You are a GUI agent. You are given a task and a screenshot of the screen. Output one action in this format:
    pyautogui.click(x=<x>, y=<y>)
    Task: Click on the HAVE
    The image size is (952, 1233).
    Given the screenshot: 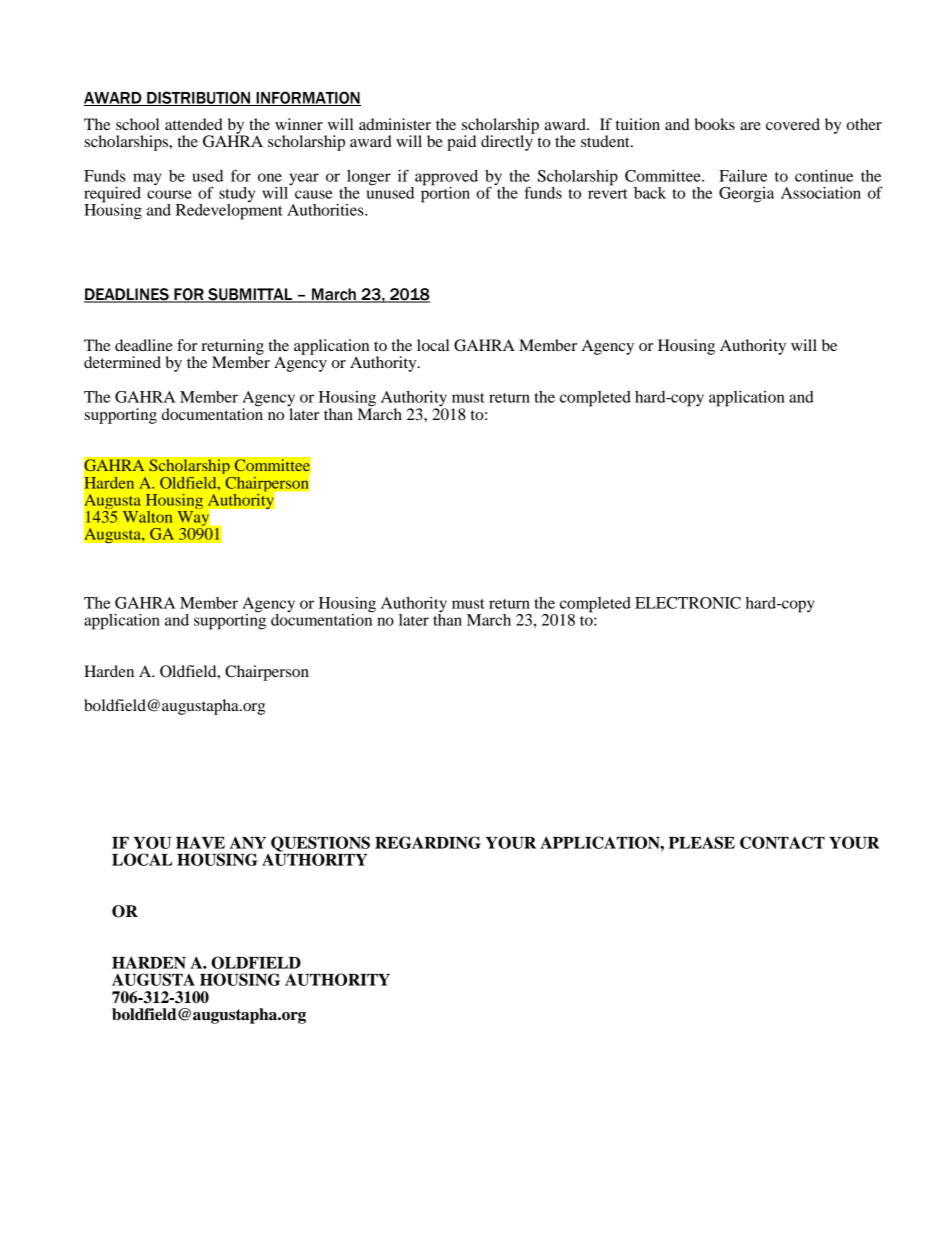 What is the action you would take?
    pyautogui.click(x=200, y=843)
